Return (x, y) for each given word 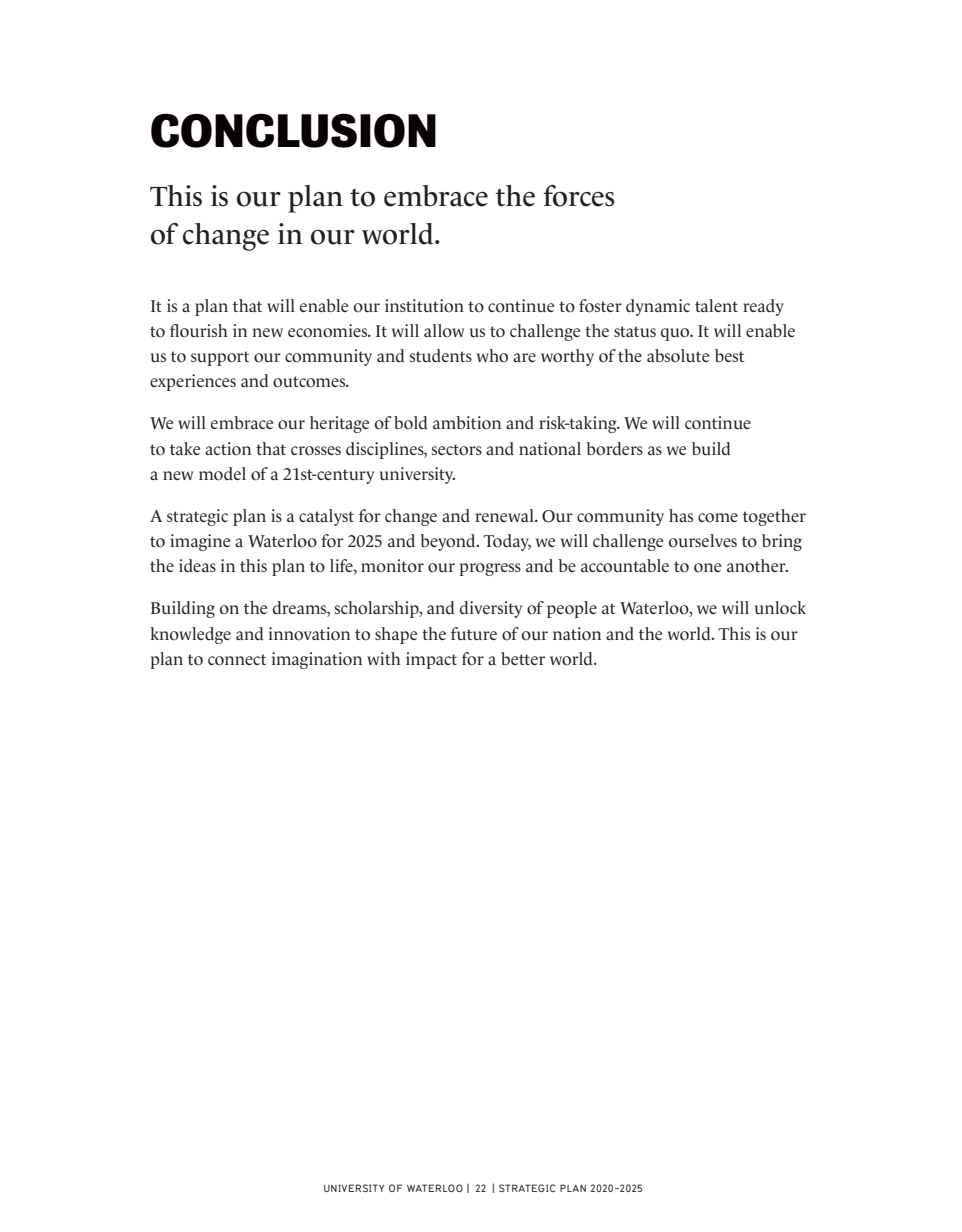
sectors (457, 450)
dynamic (658, 307)
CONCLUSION (293, 130)
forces (579, 196)
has (681, 515)
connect (237, 660)
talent (716, 305)
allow (444, 331)
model (222, 474)
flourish (198, 331)
